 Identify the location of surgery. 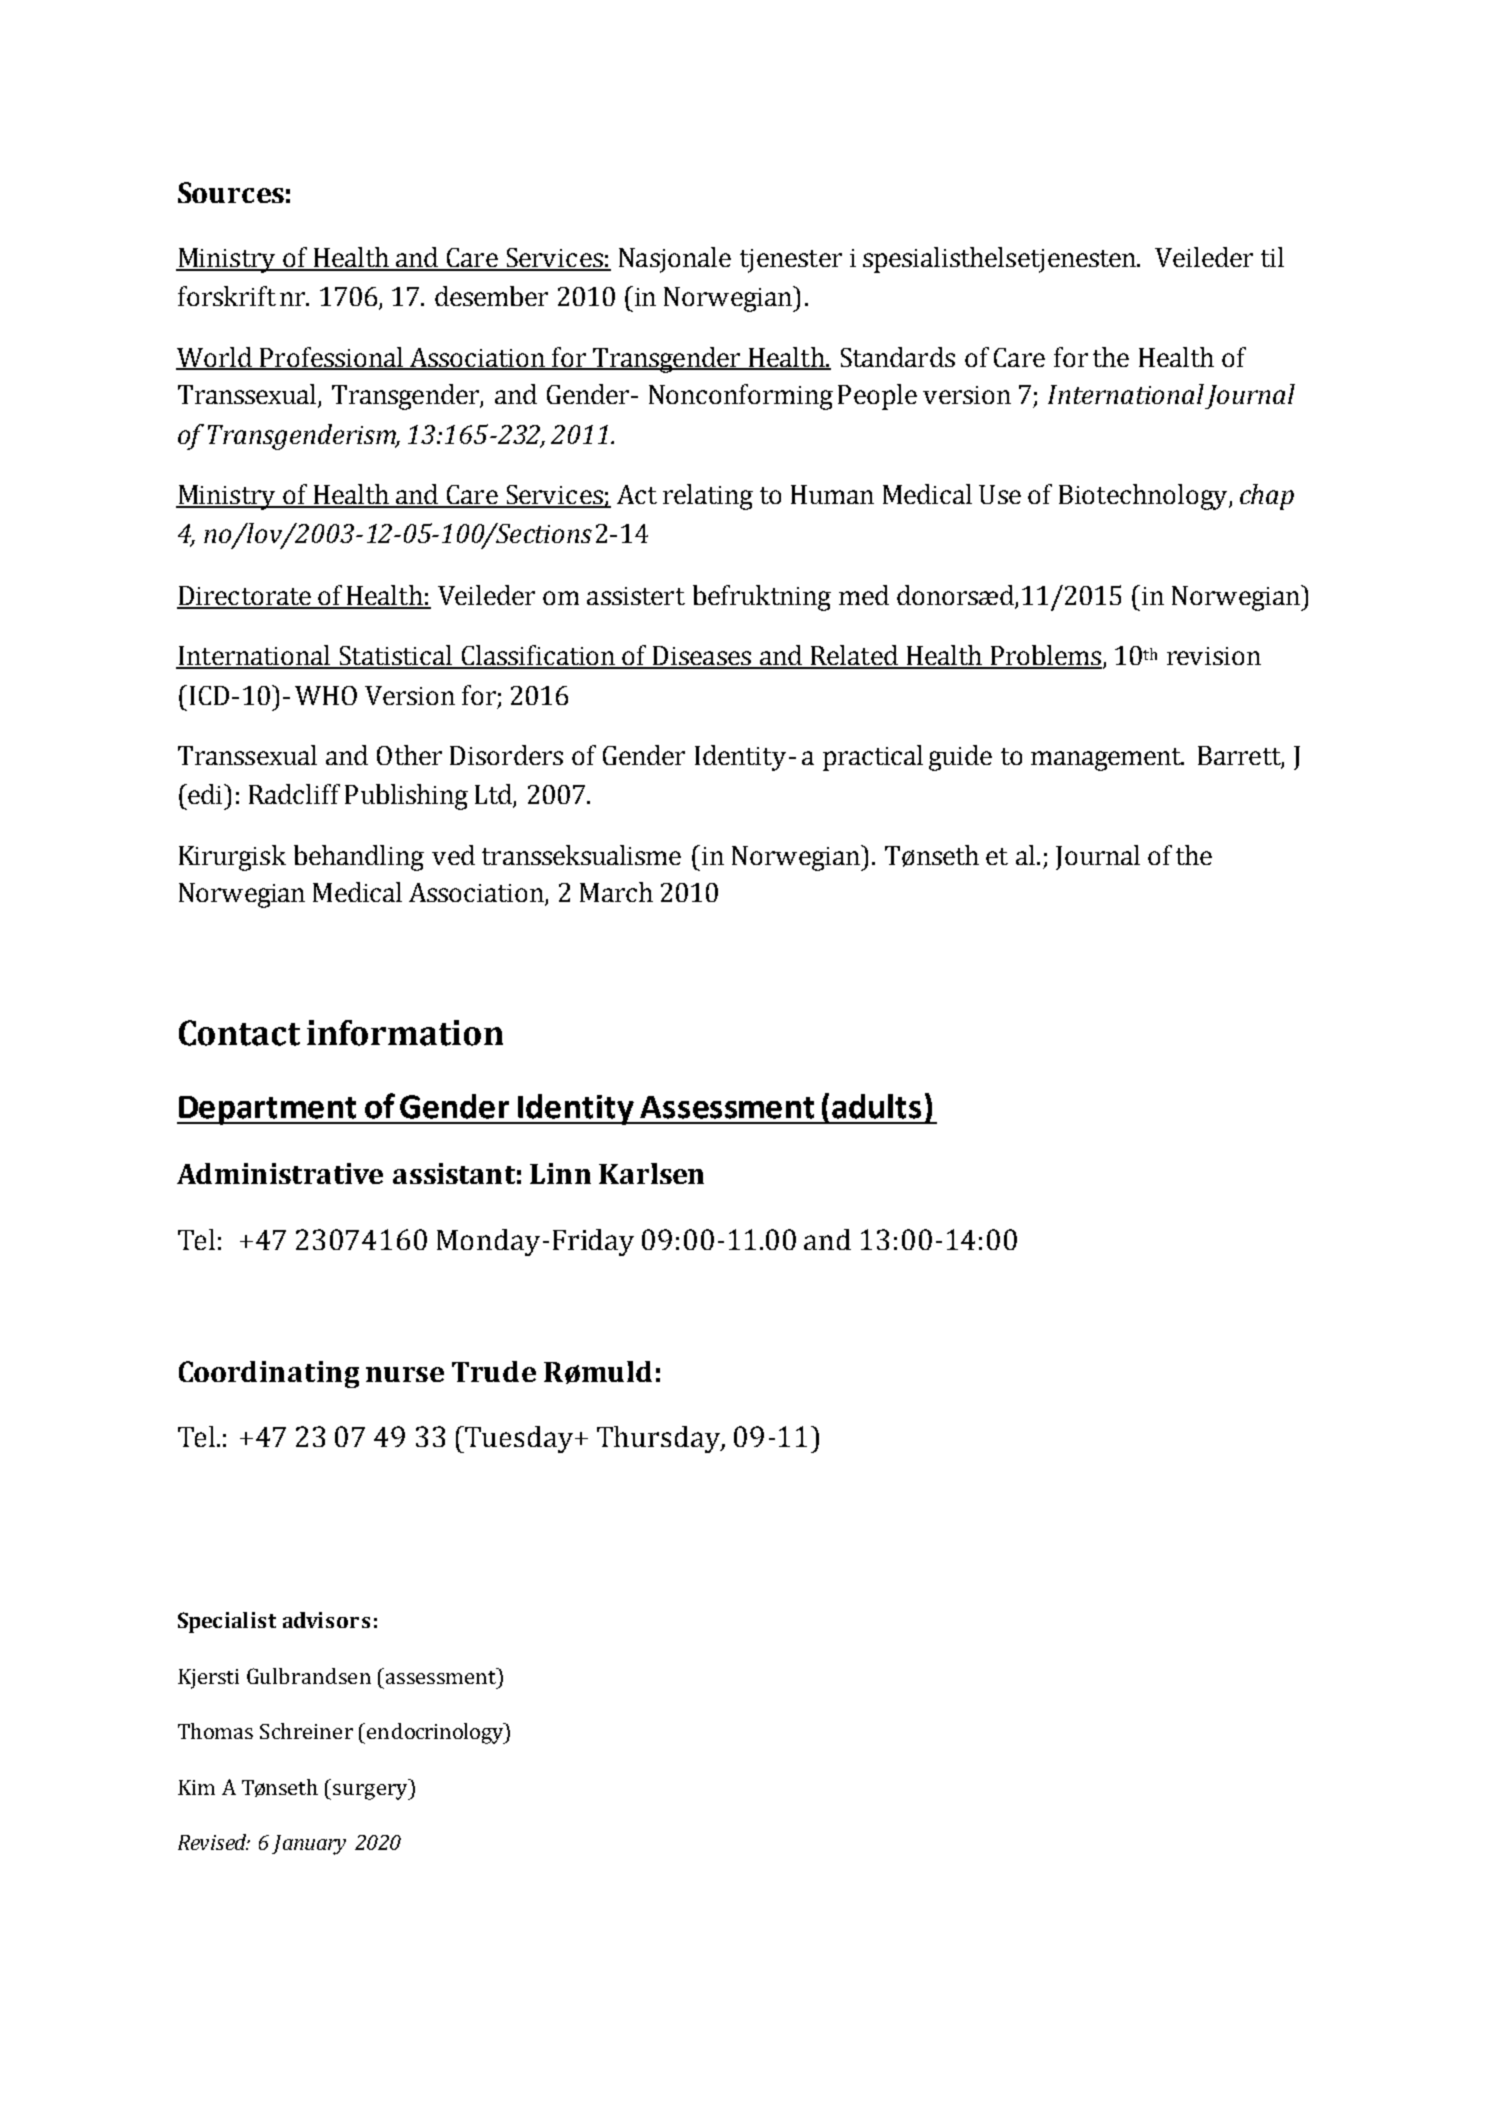
(371, 1792).
